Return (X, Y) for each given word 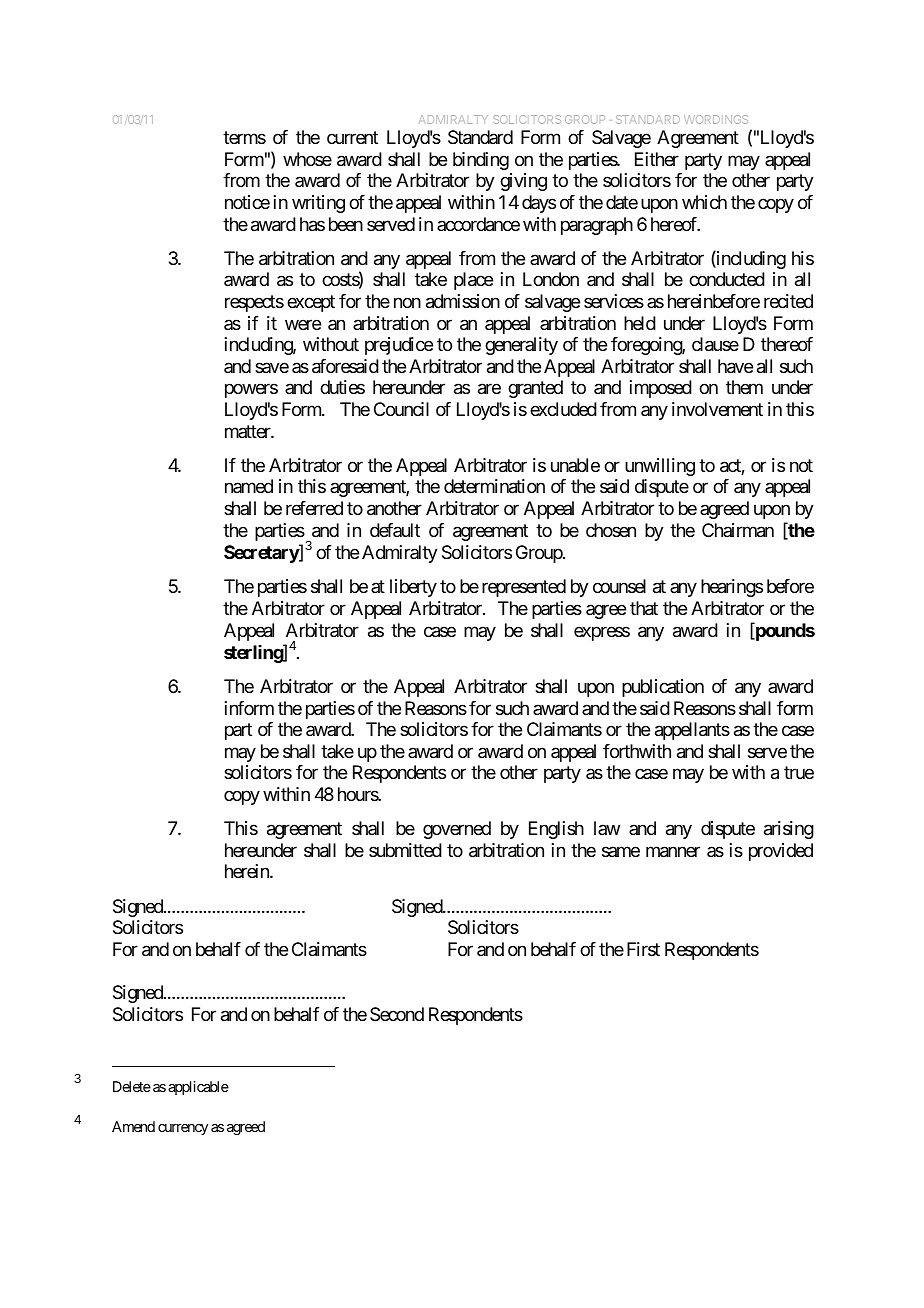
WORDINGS (716, 119)
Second (397, 1014)
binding (481, 161)
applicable (198, 1088)
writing (318, 204)
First (643, 949)
